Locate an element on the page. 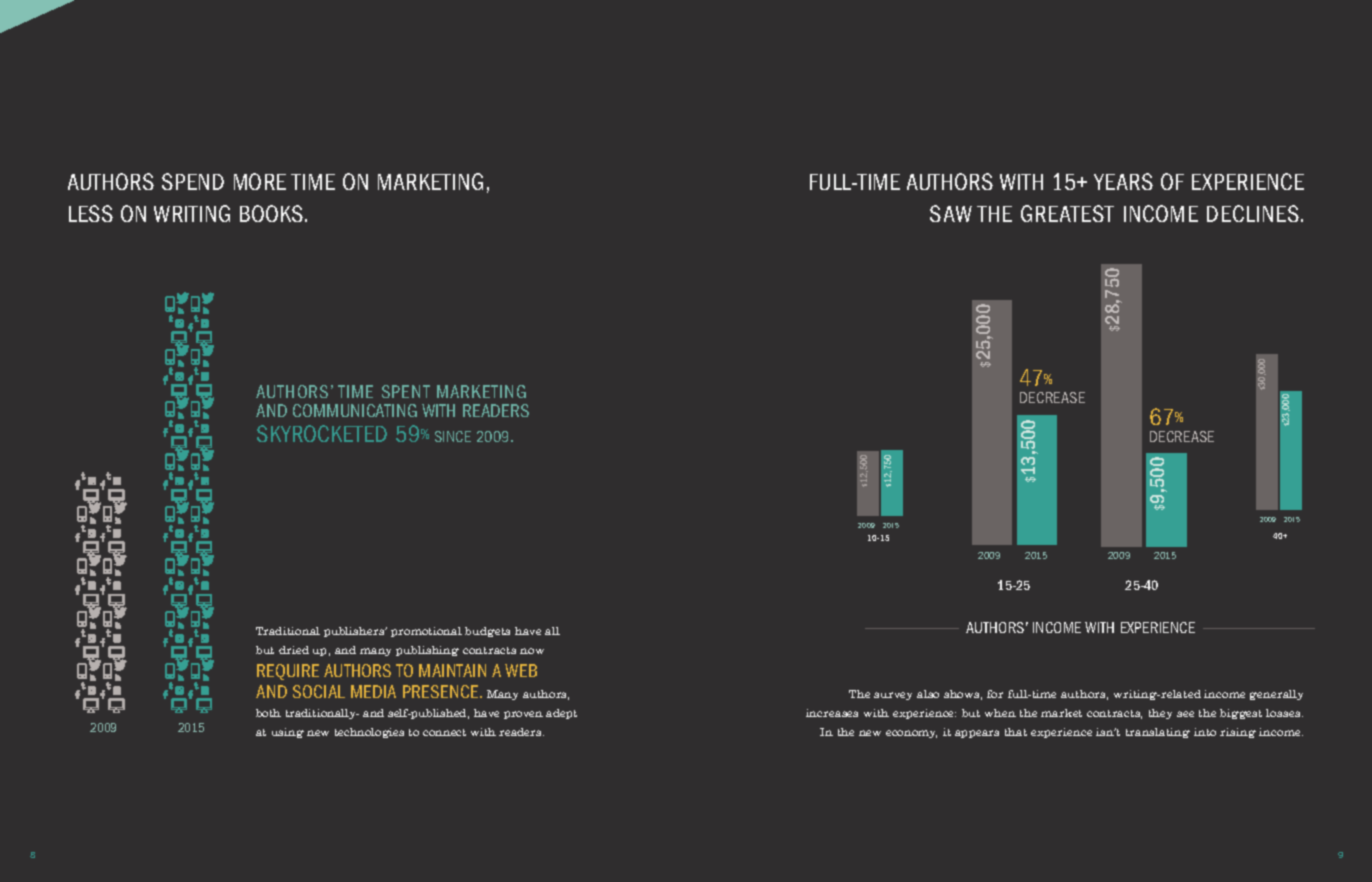 This page has width=1372, height=882. SINCE is located at coordinates (453, 436).
